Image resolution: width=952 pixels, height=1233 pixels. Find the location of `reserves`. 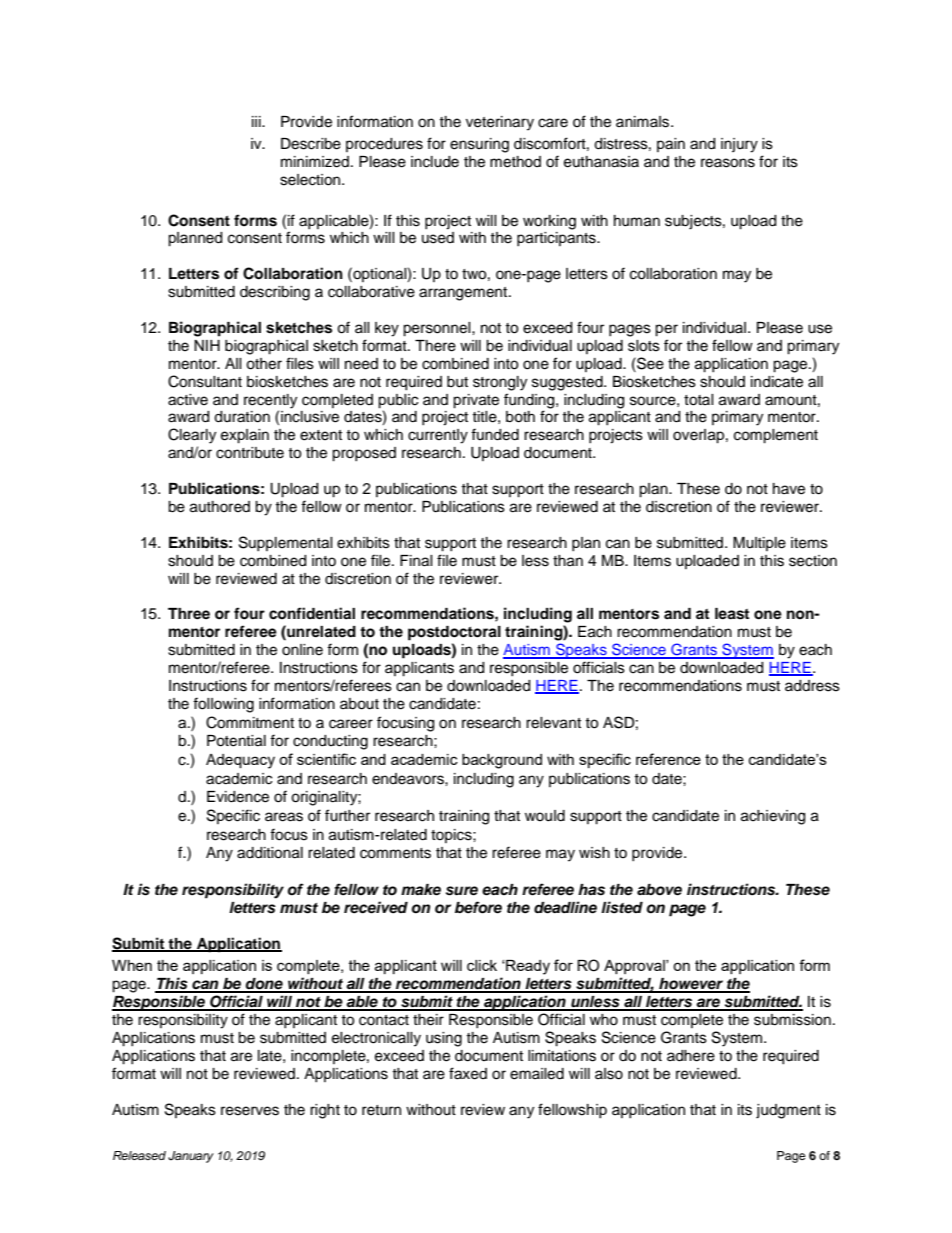

reserves is located at coordinates (250, 1111).
